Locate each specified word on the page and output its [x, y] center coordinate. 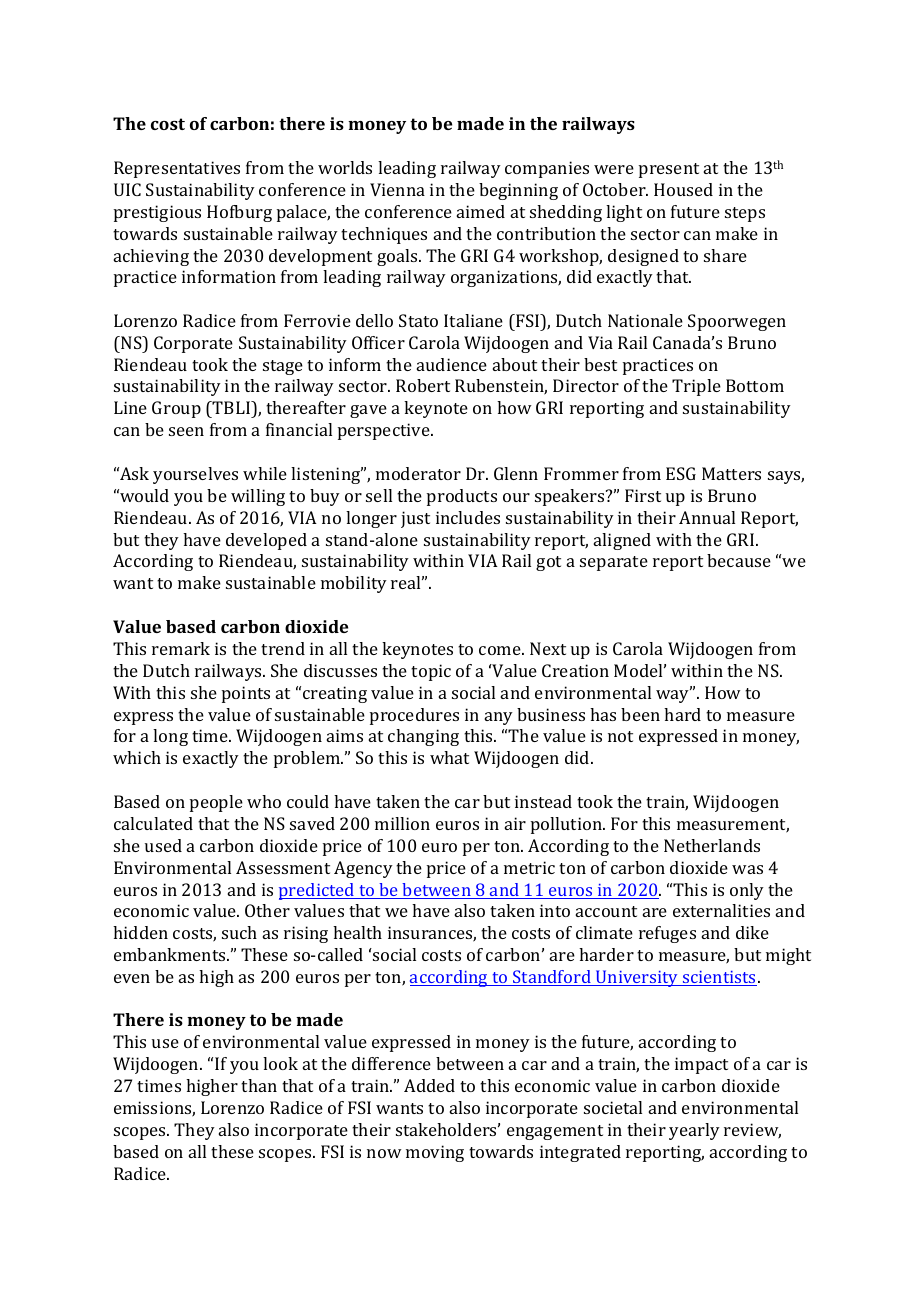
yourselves [195, 475]
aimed [481, 211]
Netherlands [712, 845]
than [259, 1085]
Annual [707, 517]
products [462, 497]
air [515, 823]
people [216, 803]
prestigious [157, 213]
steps [745, 214]
